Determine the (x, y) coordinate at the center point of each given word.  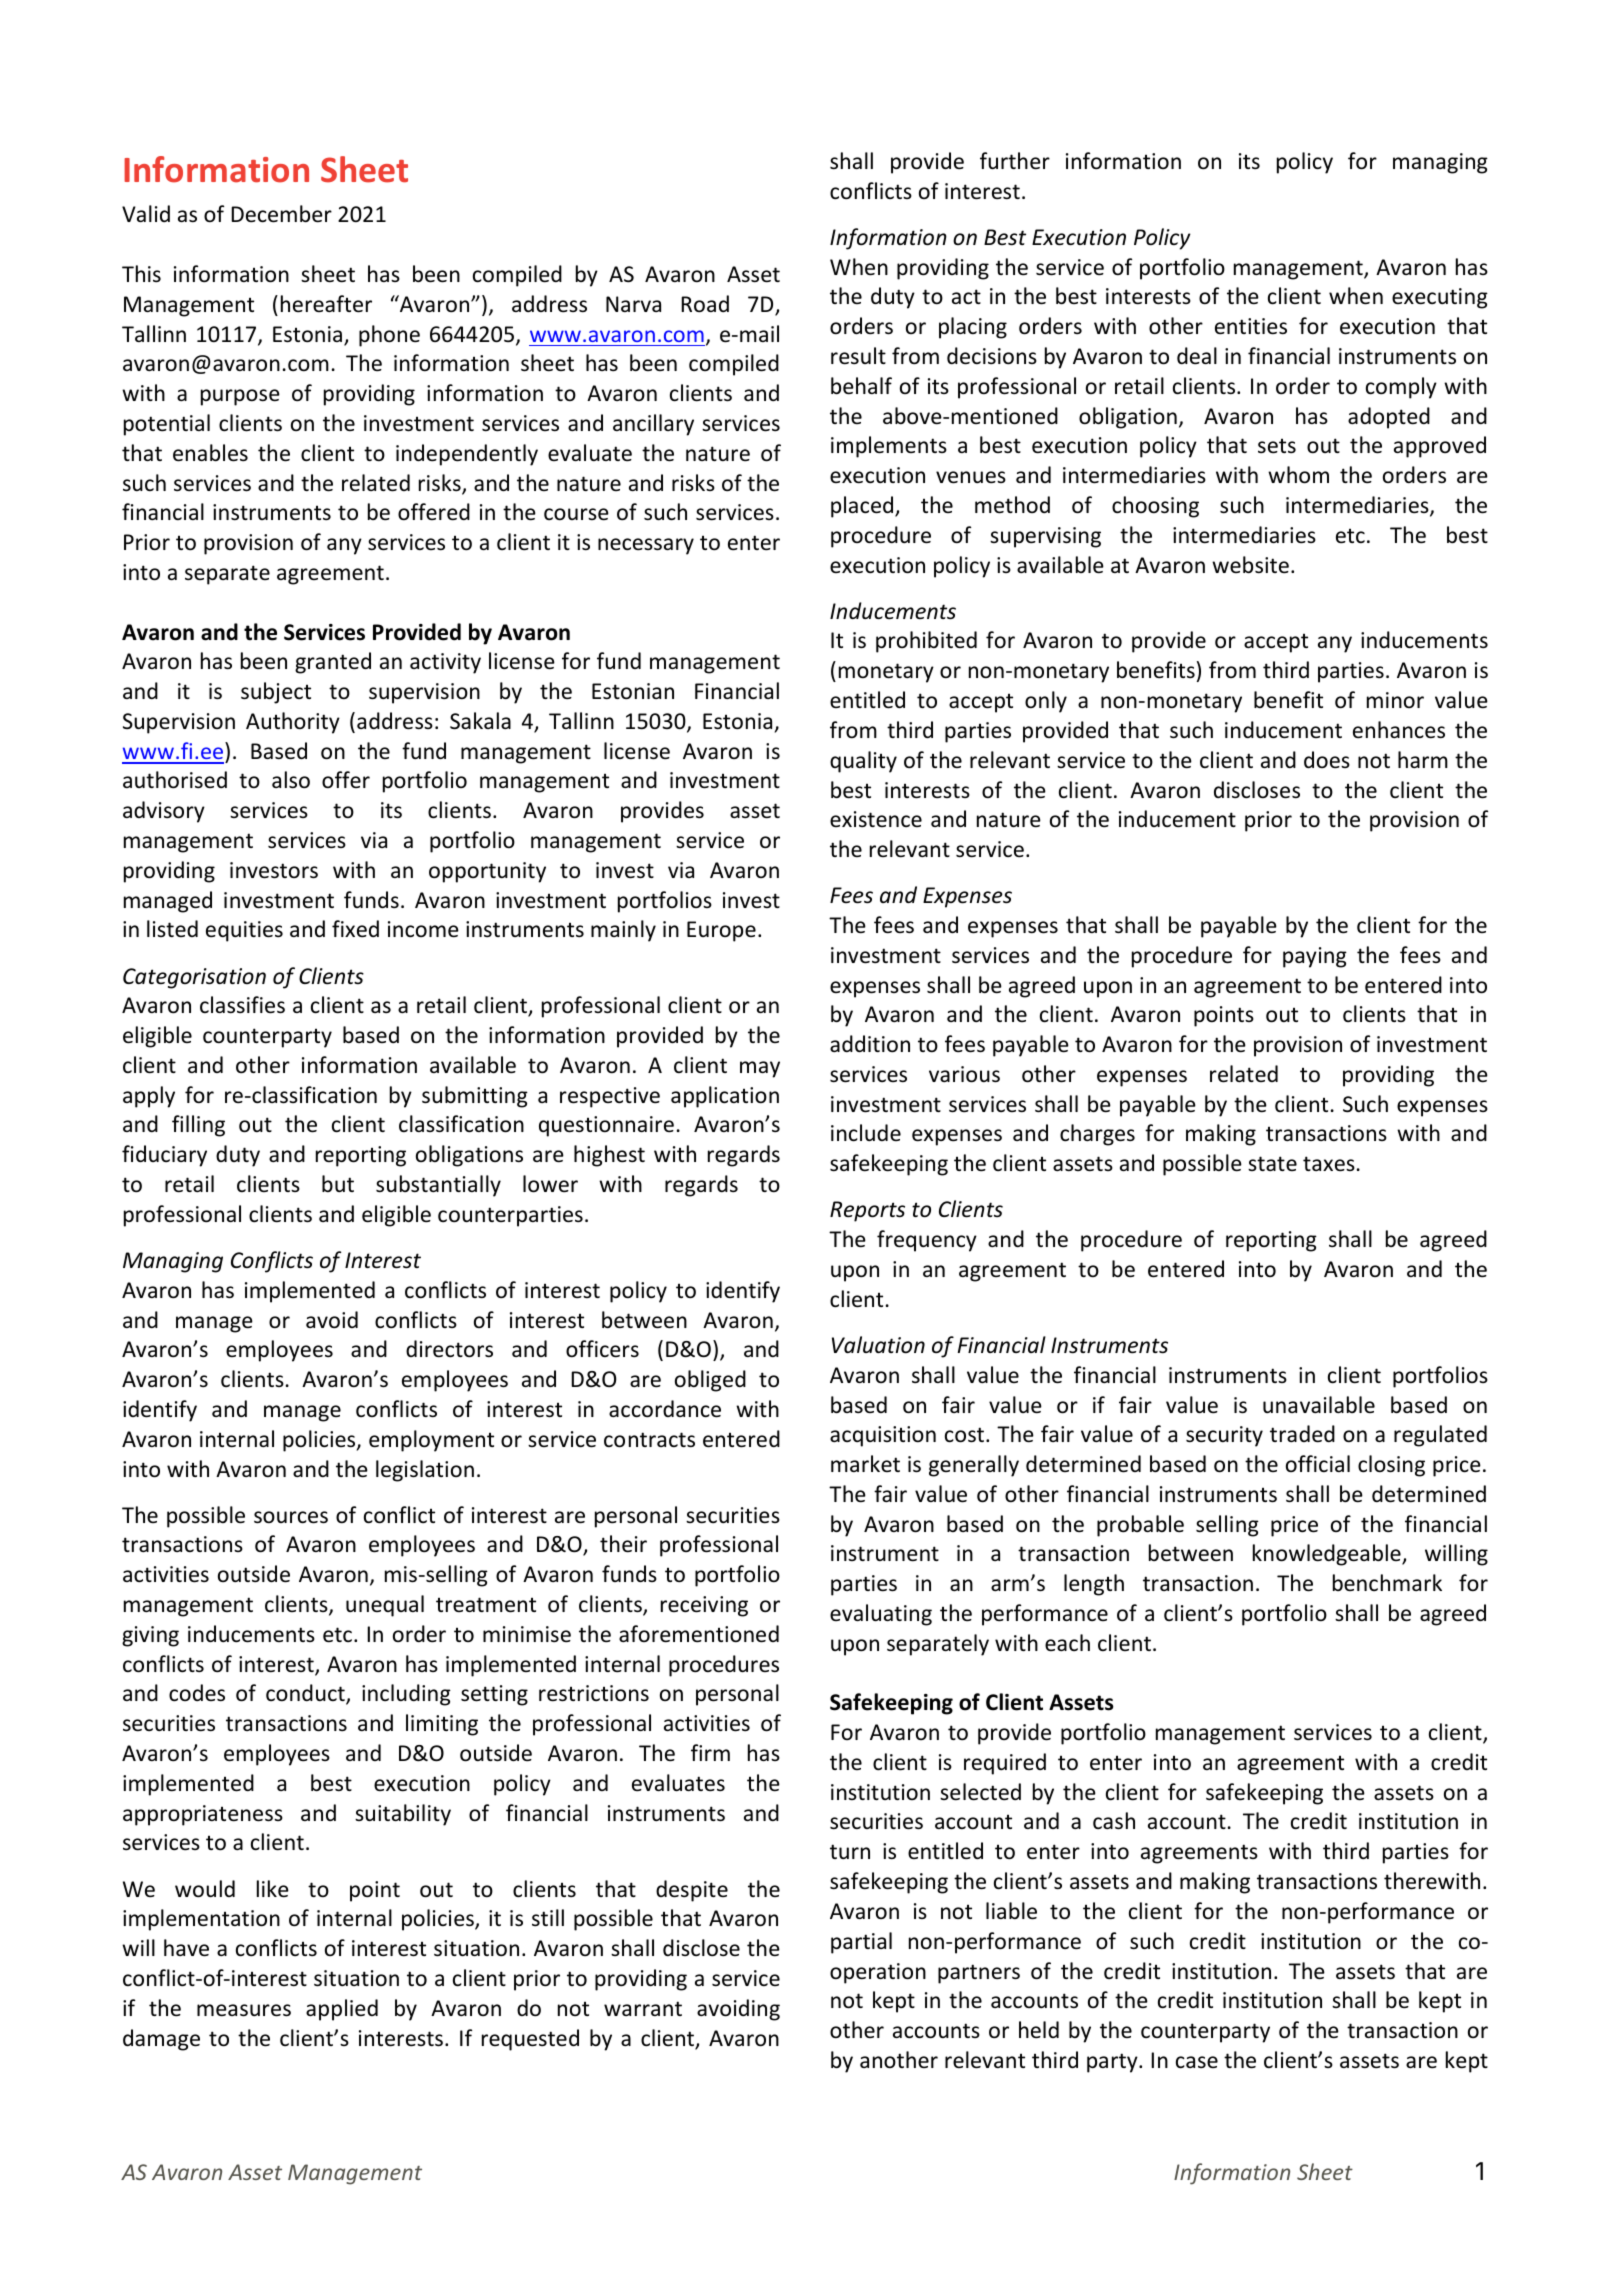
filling (198, 1126)
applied (342, 2010)
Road (705, 304)
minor (1395, 700)
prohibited (926, 642)
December (281, 214)
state (1272, 1163)
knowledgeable (1328, 1555)
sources (291, 1517)
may (760, 1069)
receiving (704, 1606)
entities (1251, 326)
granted (333, 663)
